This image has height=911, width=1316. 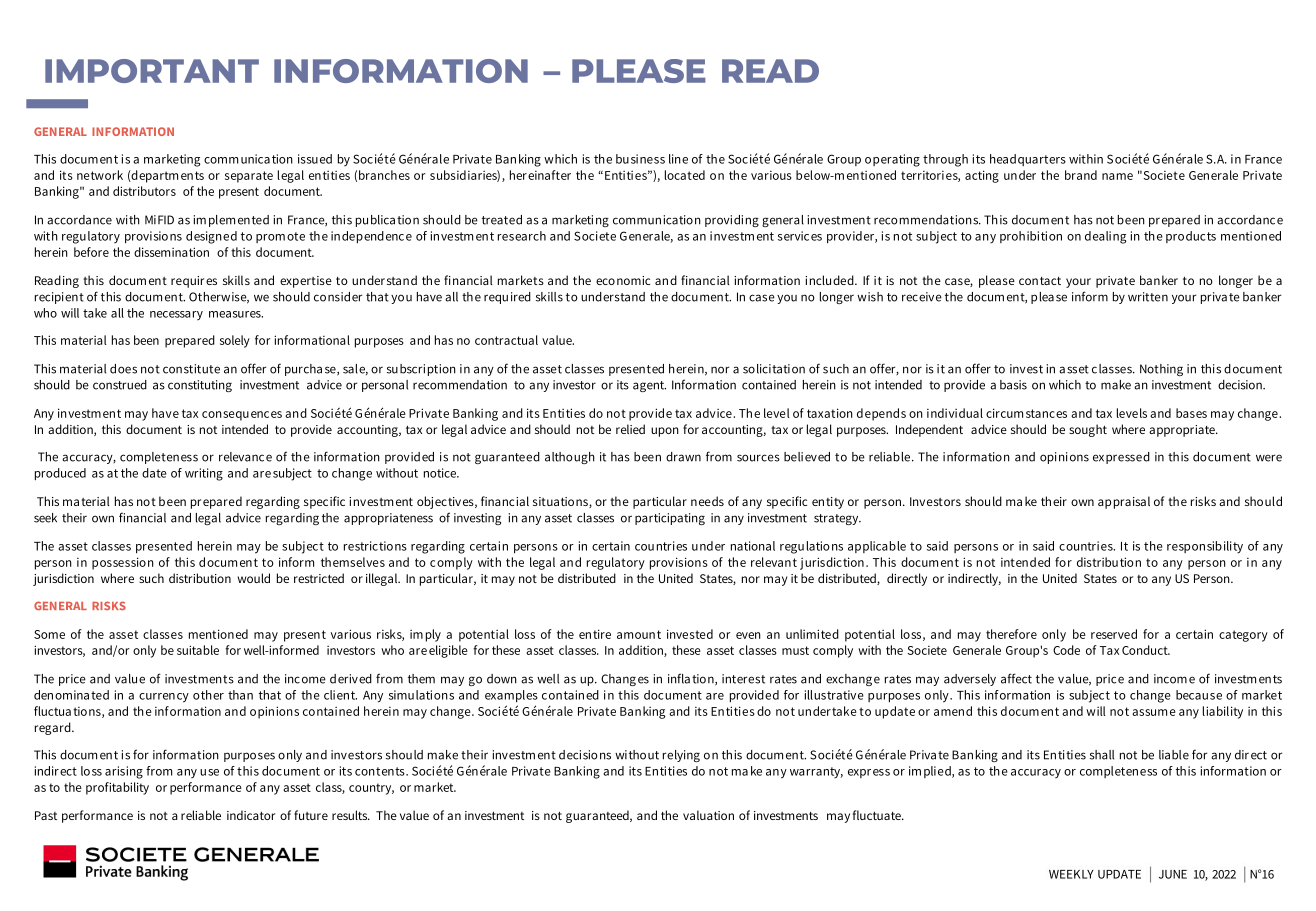 What do you see at coordinates (1148, 297) in the image?
I see `written` at bounding box center [1148, 297].
